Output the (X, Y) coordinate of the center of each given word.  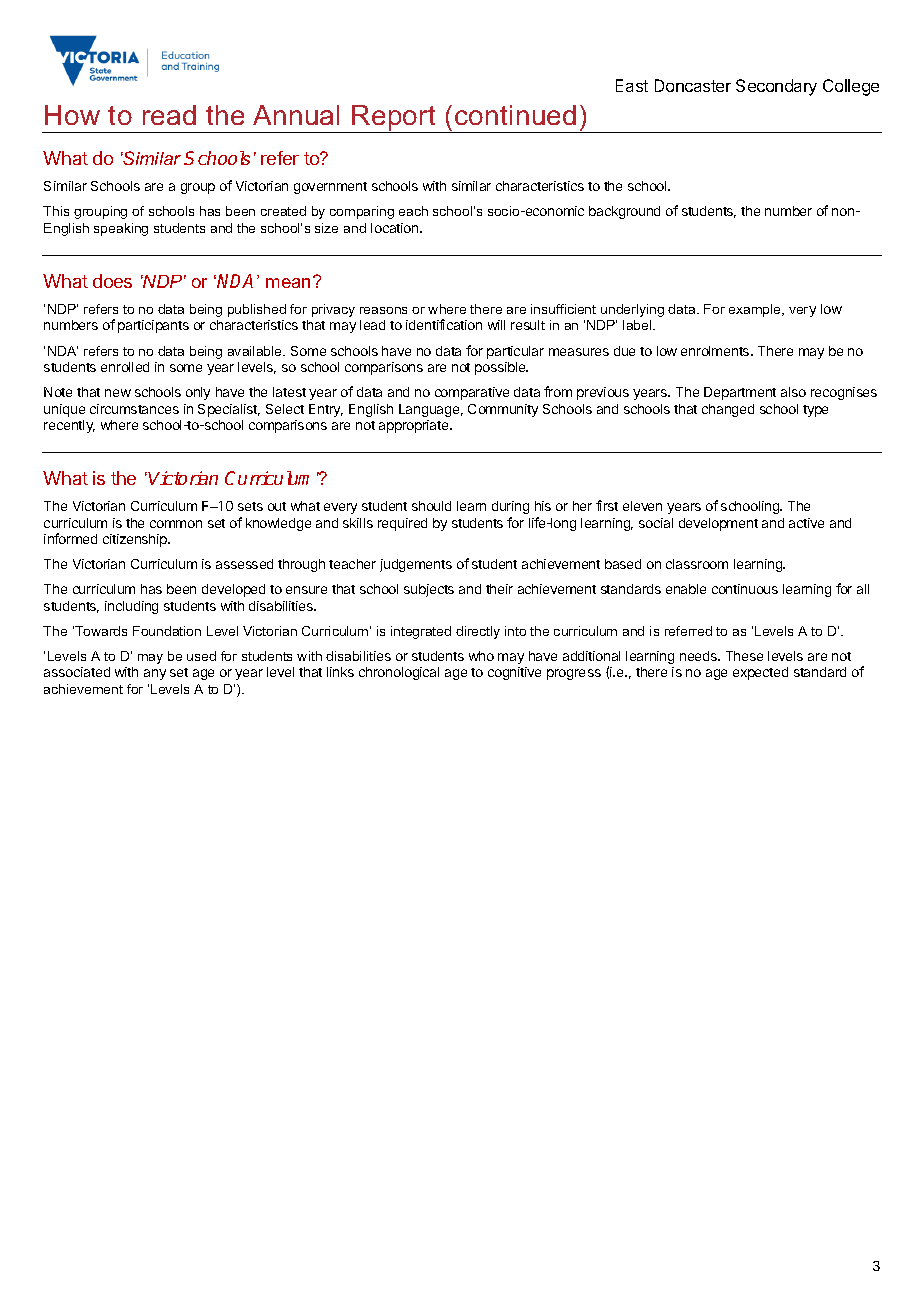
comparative (472, 393)
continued (515, 115)
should (431, 506)
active (806, 523)
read (169, 115)
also (793, 392)
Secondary (776, 87)
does (112, 281)
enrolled (125, 367)
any (155, 674)
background (624, 212)
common (176, 524)
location (396, 228)
